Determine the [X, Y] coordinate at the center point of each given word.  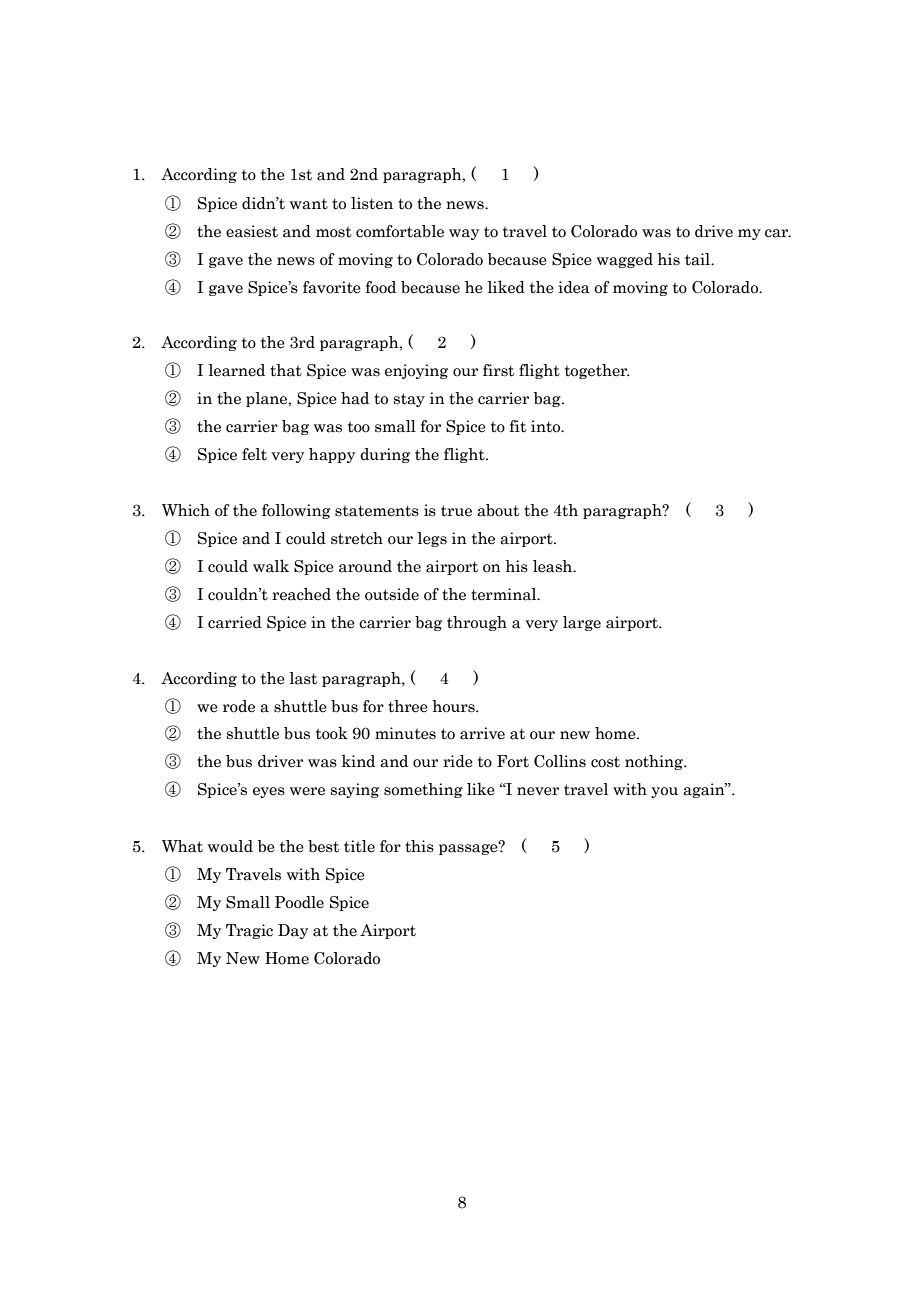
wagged [625, 260]
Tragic [249, 931]
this [419, 846]
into [547, 426]
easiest [252, 231]
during [385, 455]
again [705, 790]
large [582, 623]
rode [239, 706]
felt [254, 454]
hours [454, 706]
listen [372, 203]
